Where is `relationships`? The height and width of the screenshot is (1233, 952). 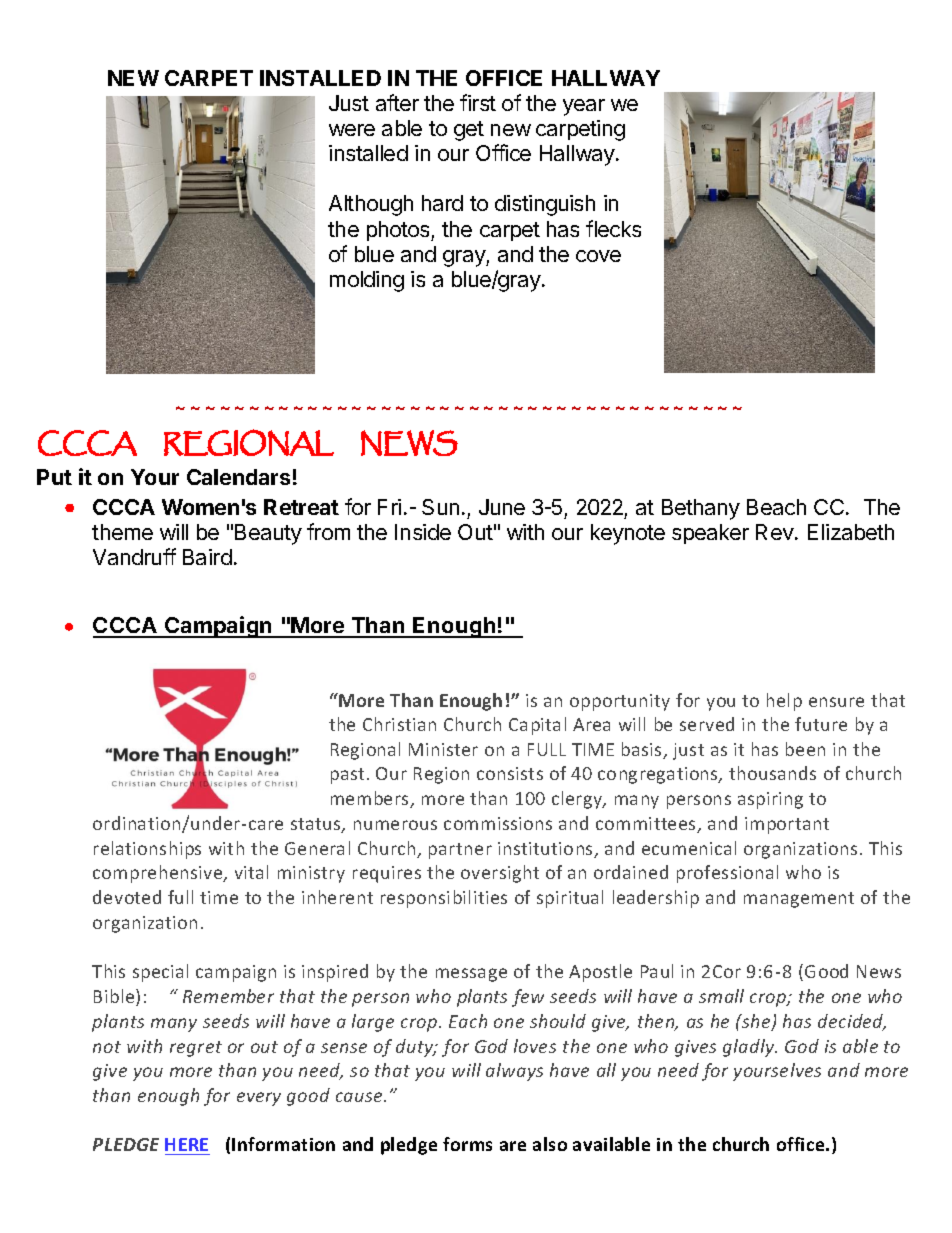 relationships is located at coordinates (147, 850).
